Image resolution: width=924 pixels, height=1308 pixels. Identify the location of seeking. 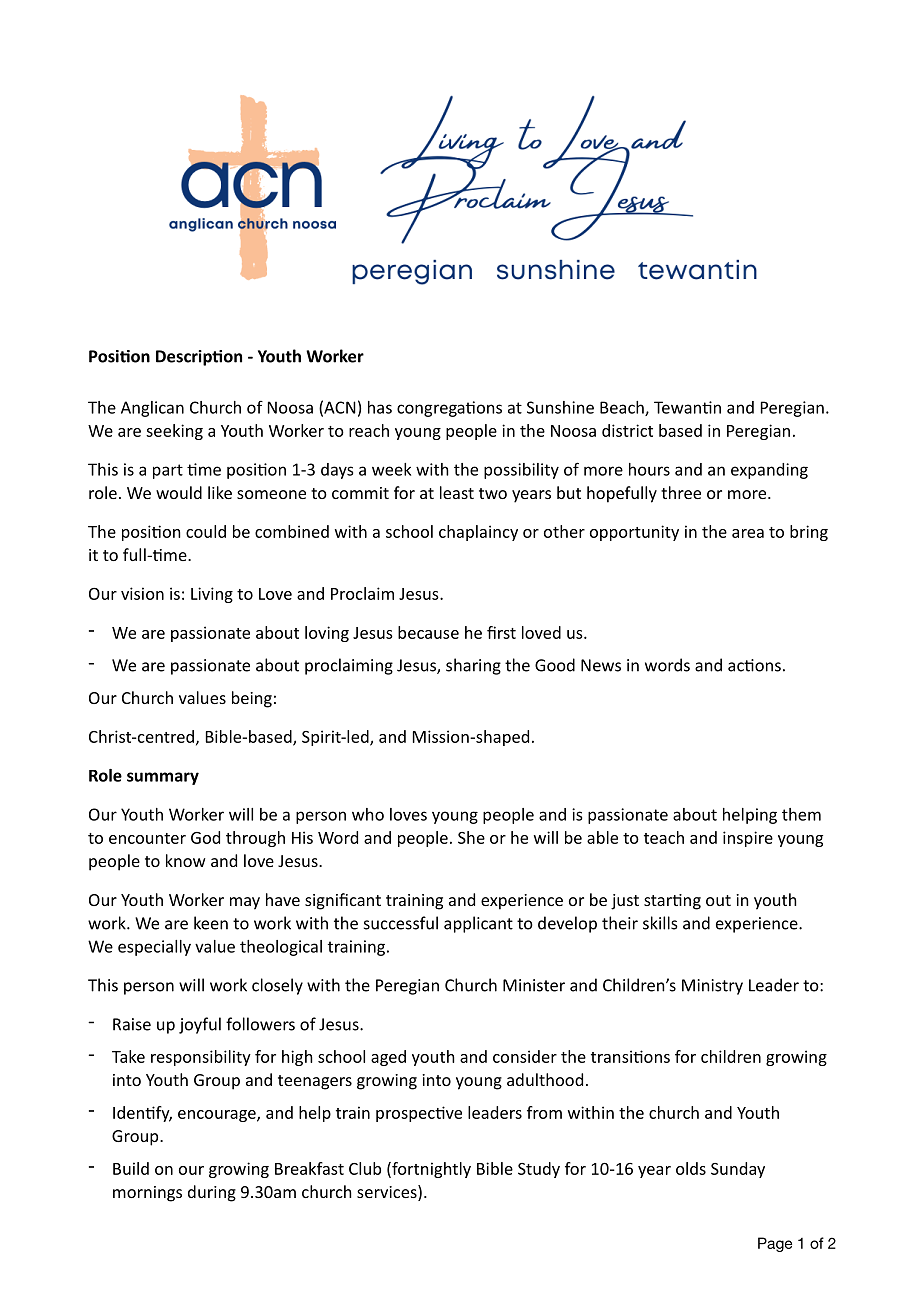
(174, 432).
